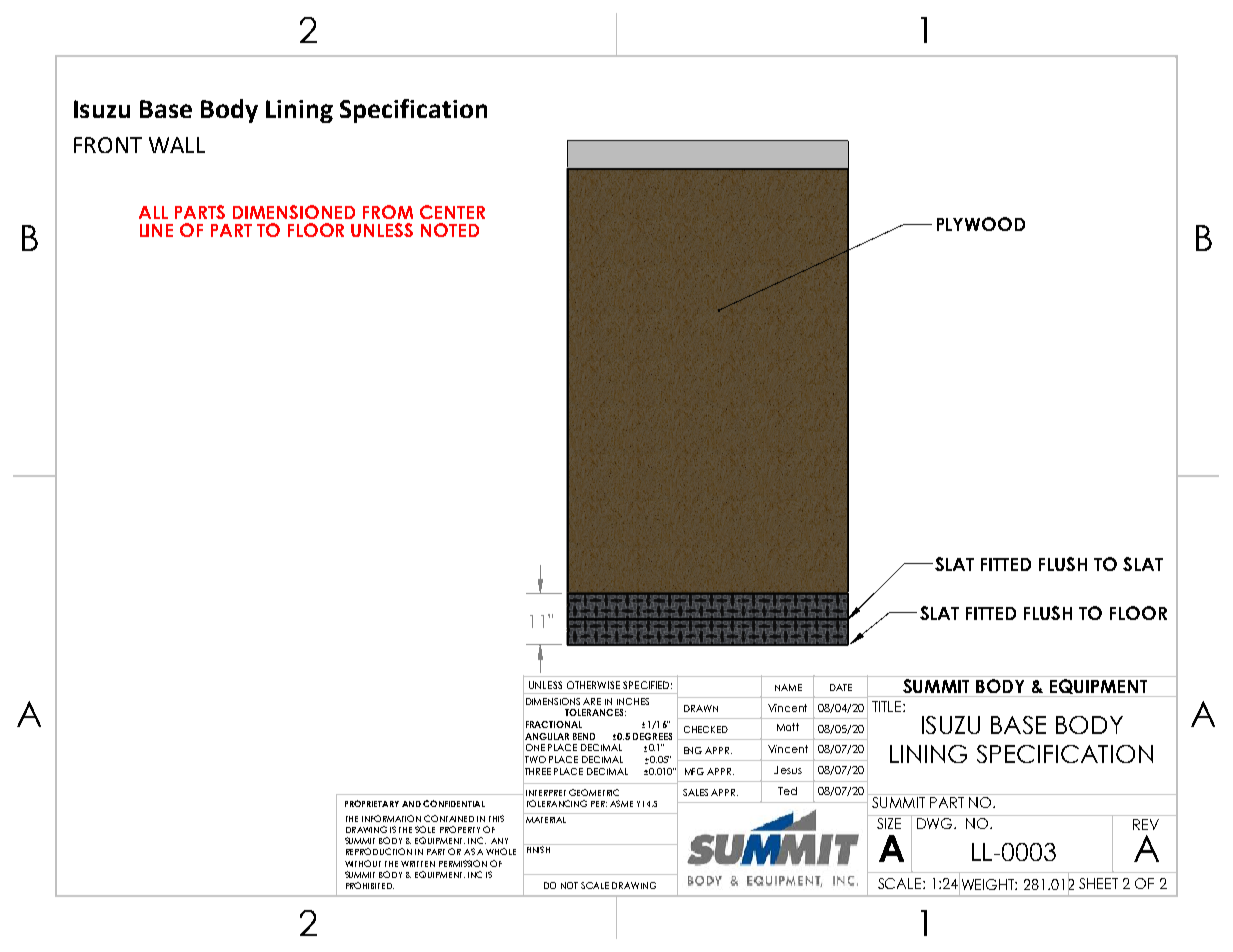  Describe the element at coordinates (788, 687) in the screenshot. I see `NAME` at that location.
